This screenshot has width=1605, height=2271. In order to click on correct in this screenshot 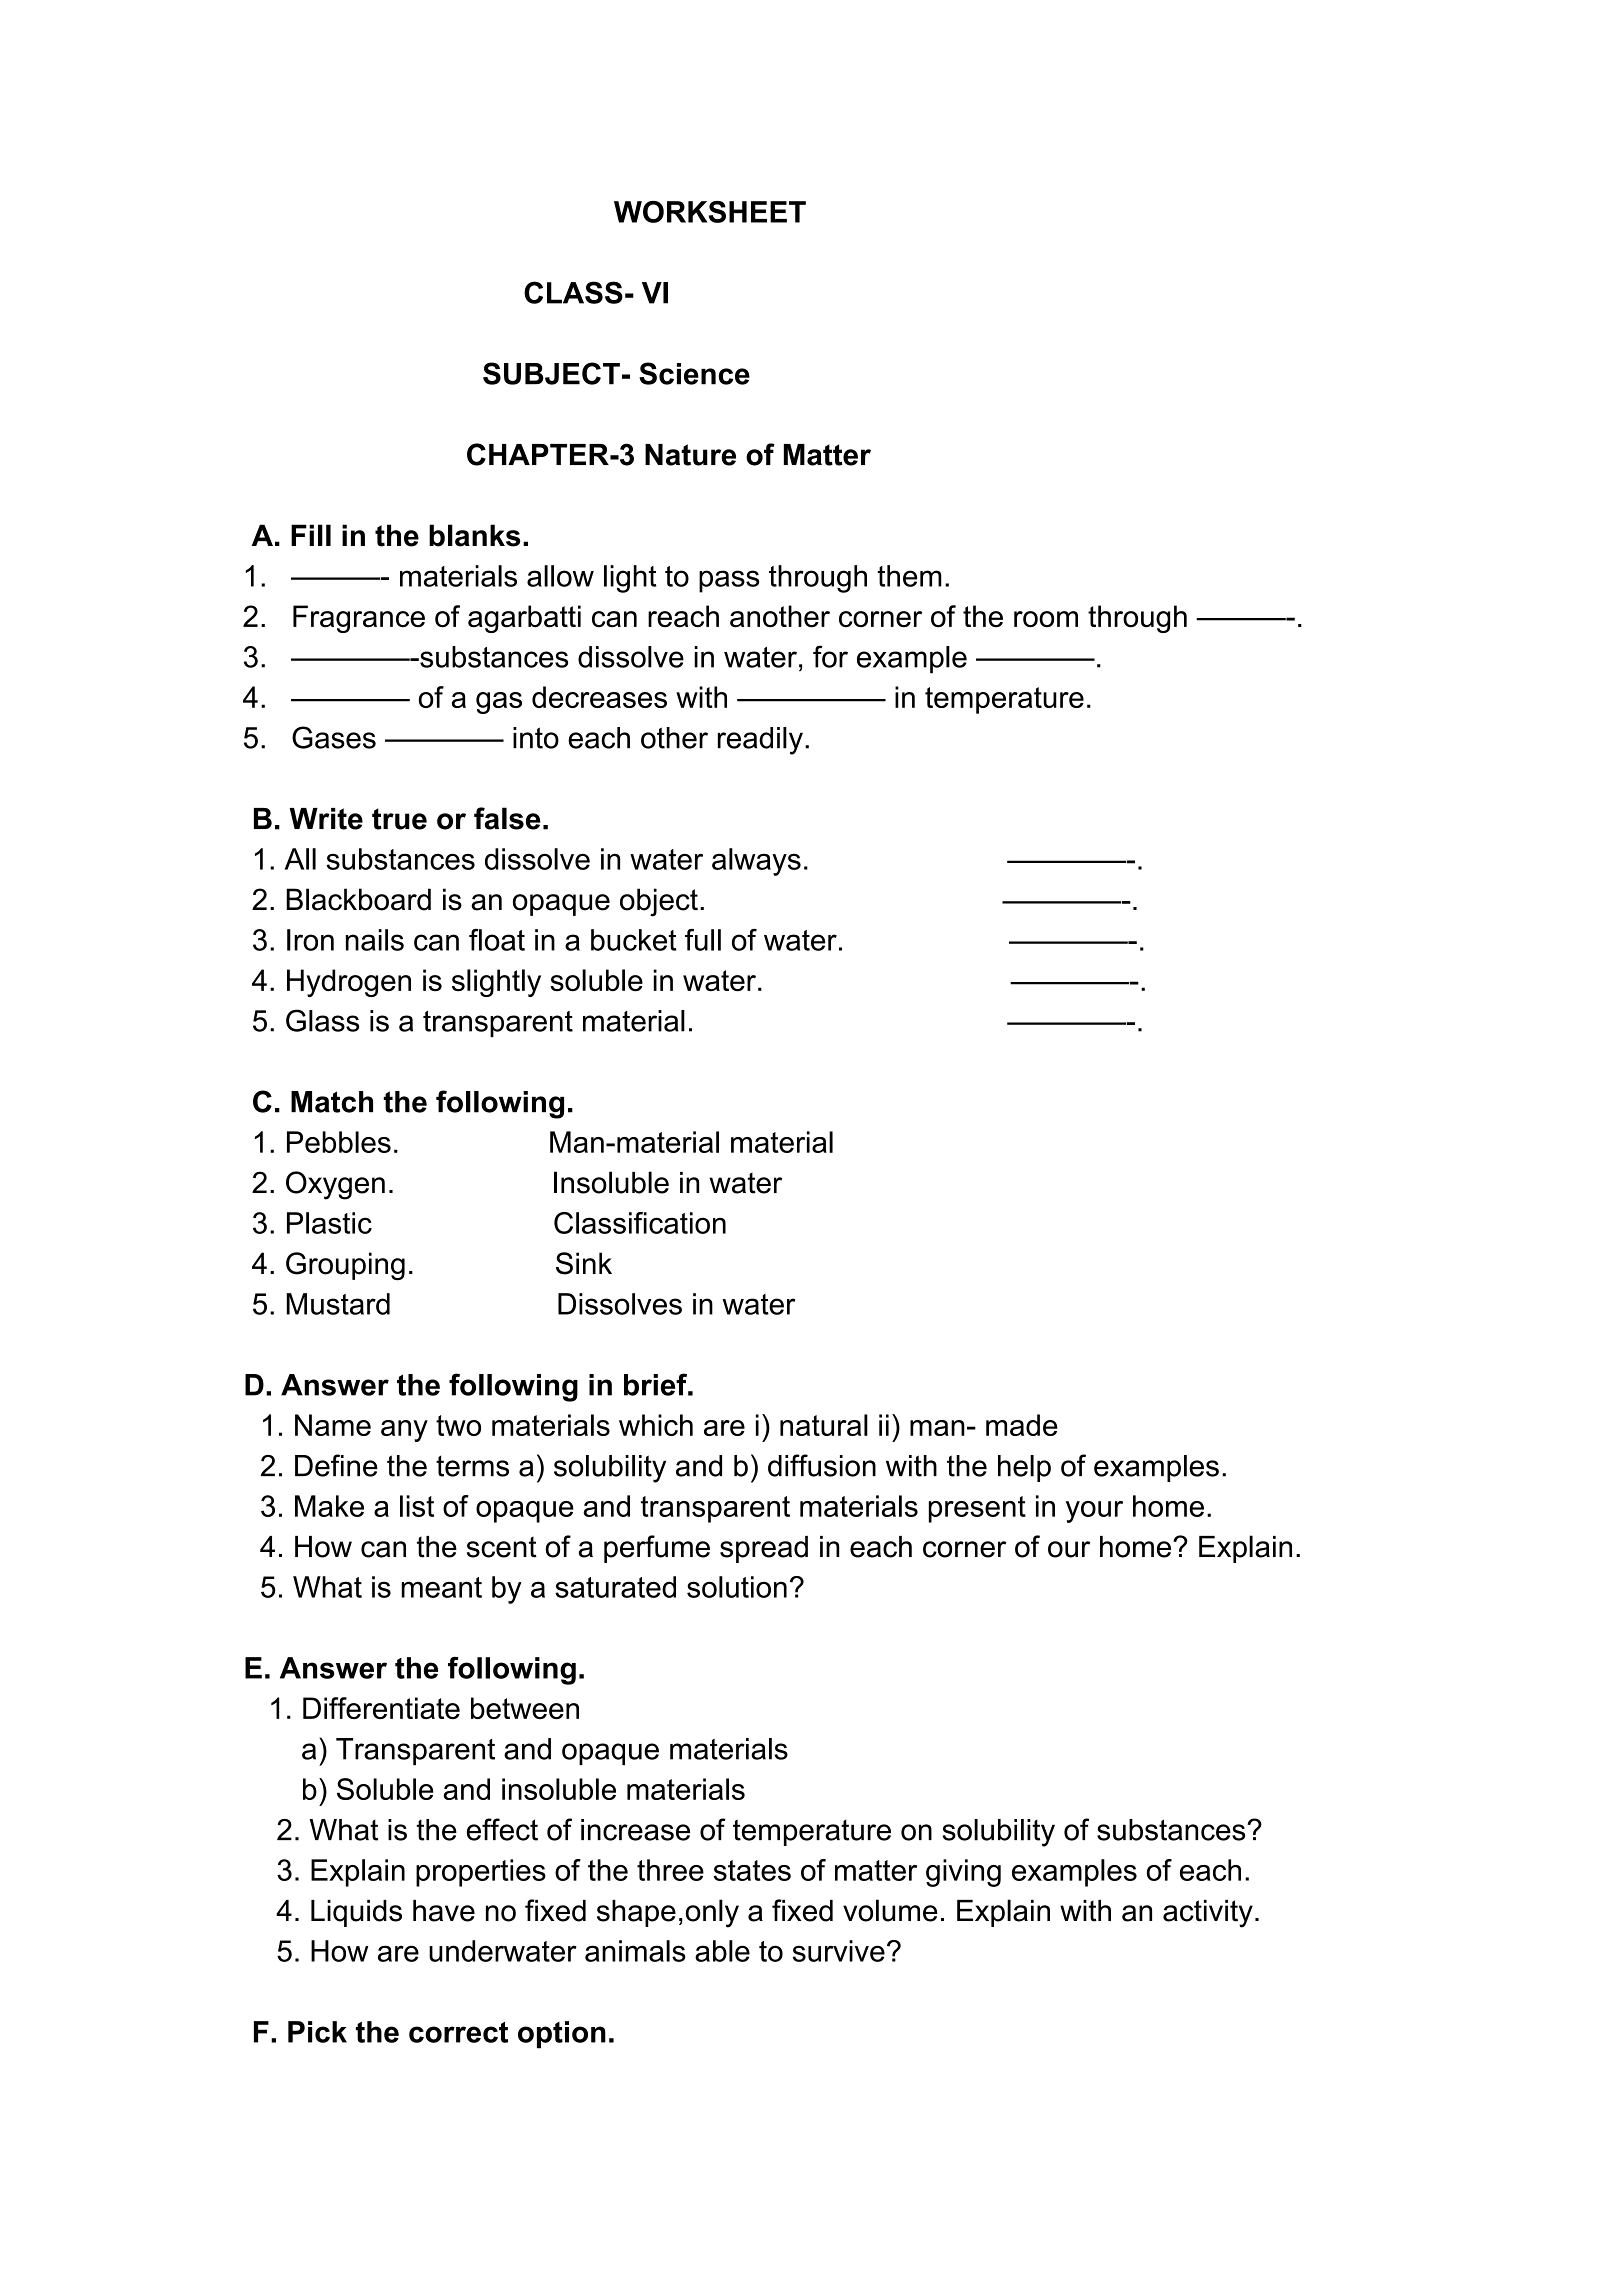, I will do `click(458, 2032)`.
